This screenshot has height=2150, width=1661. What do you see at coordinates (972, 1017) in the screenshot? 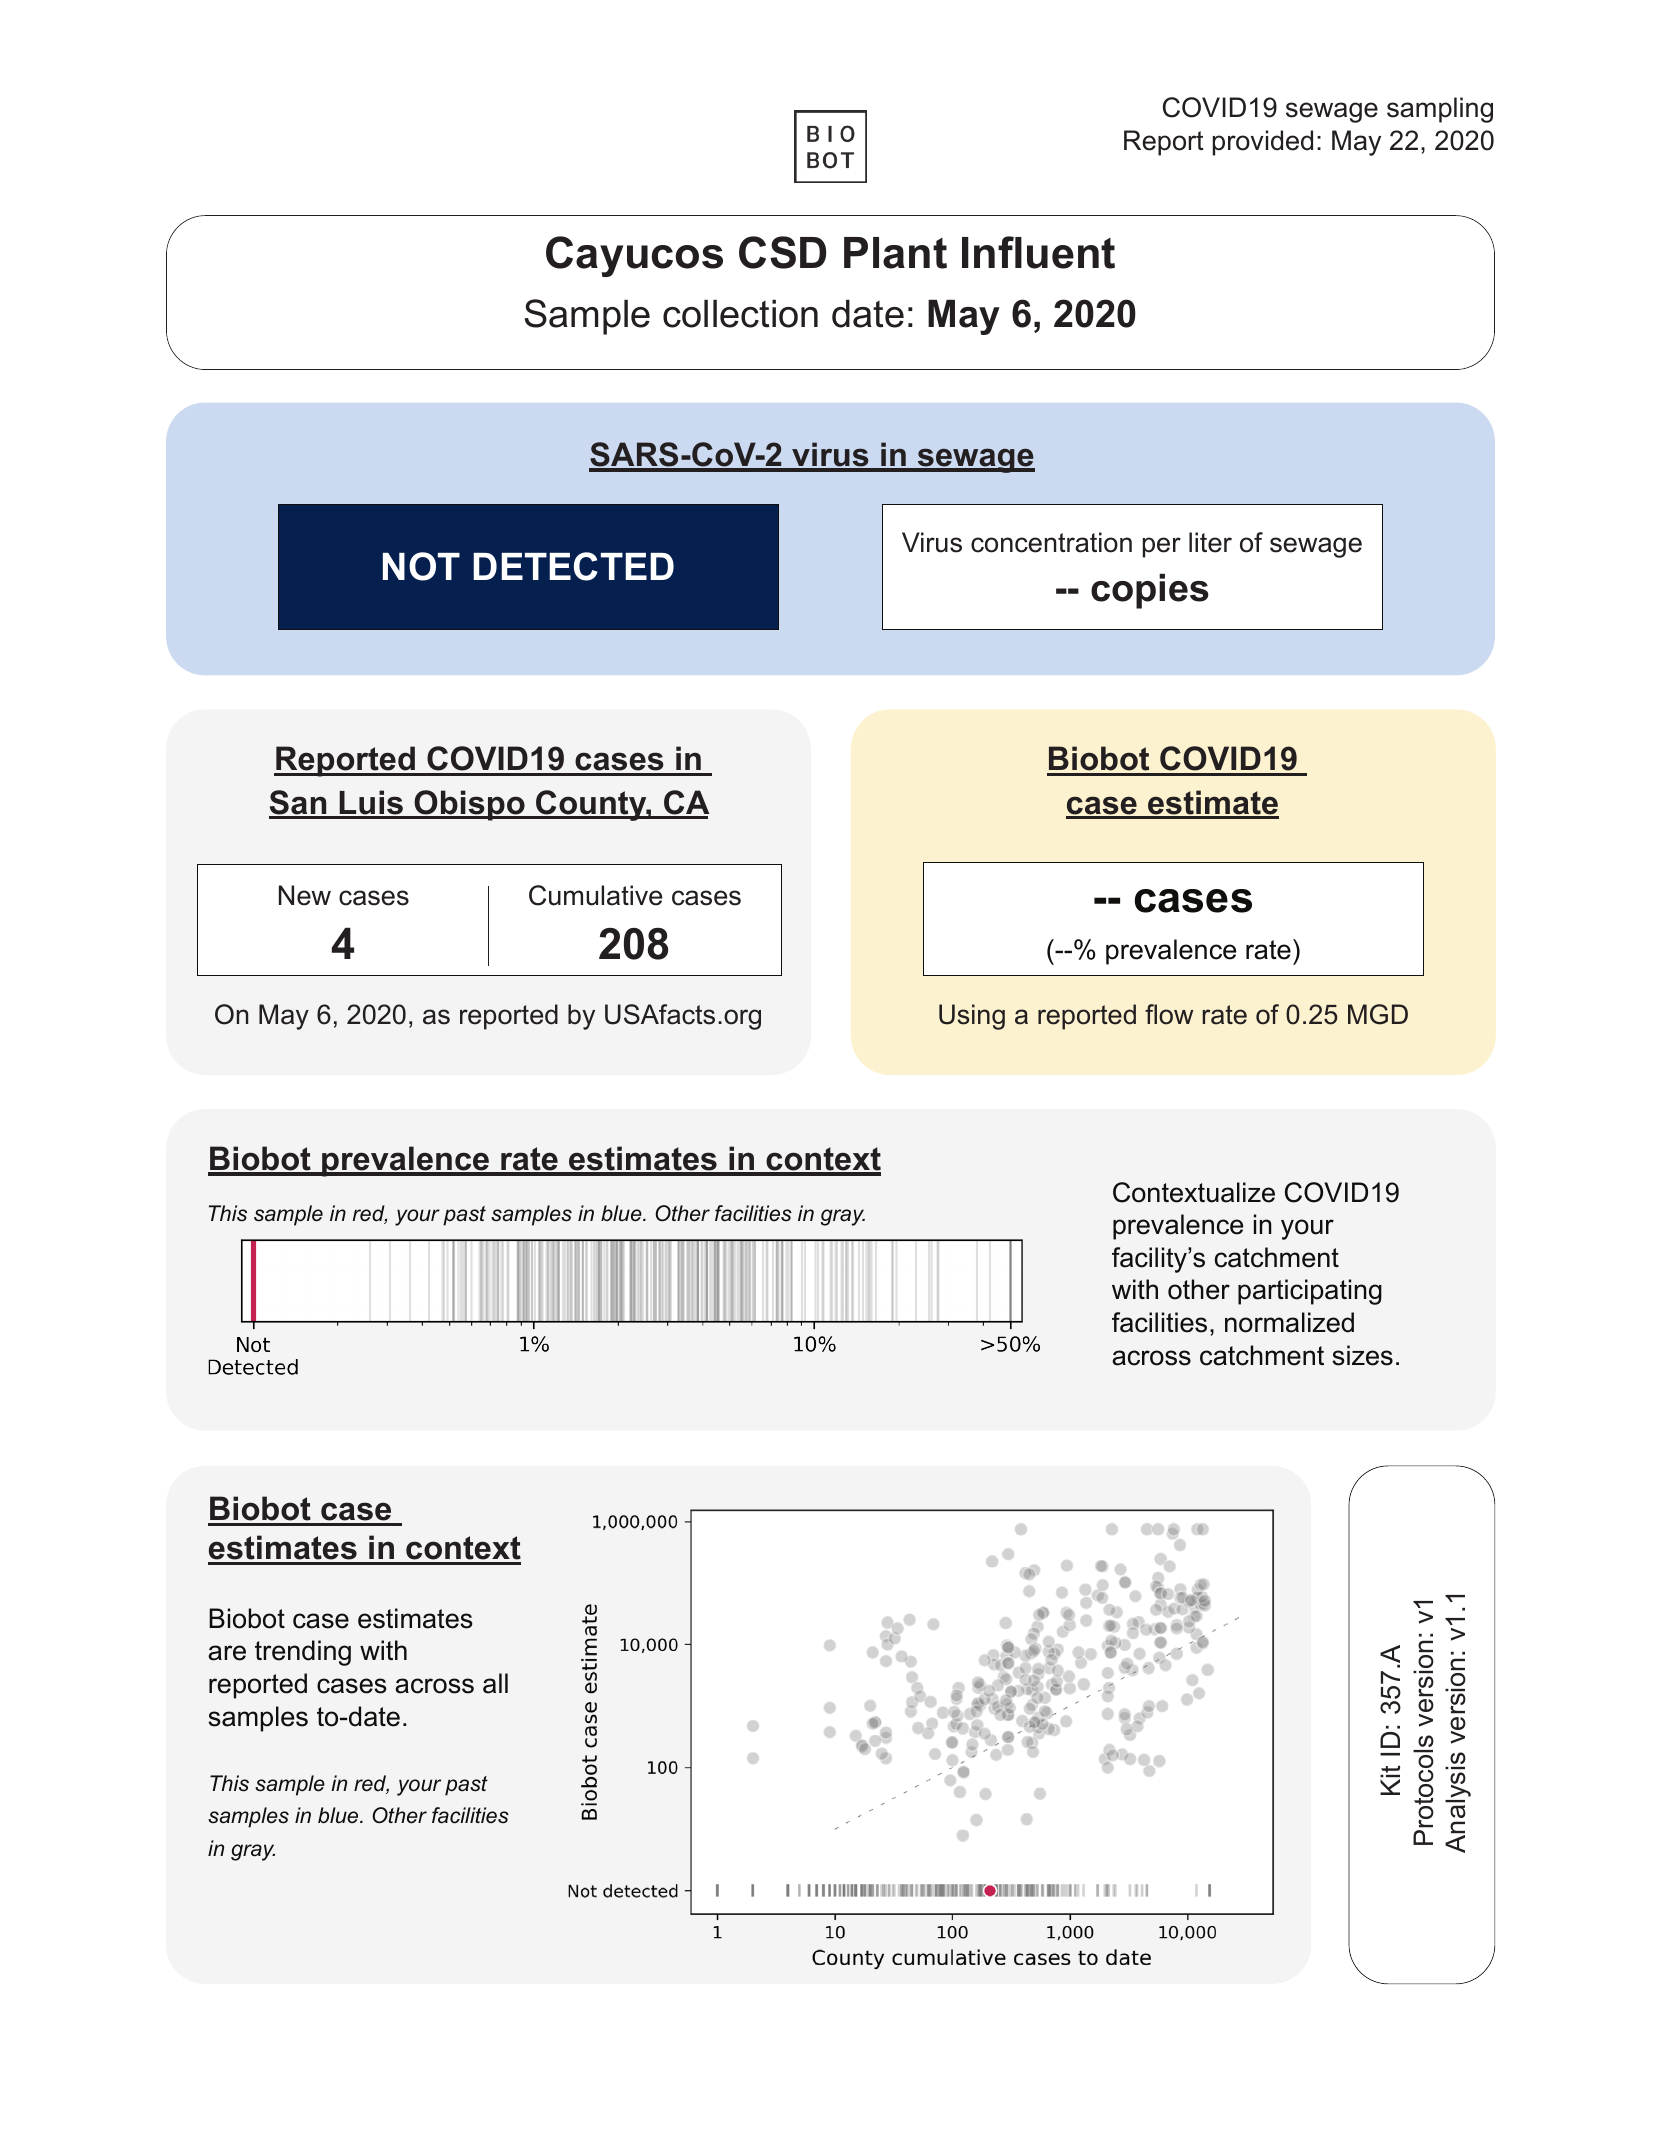
I see `Using` at bounding box center [972, 1017].
